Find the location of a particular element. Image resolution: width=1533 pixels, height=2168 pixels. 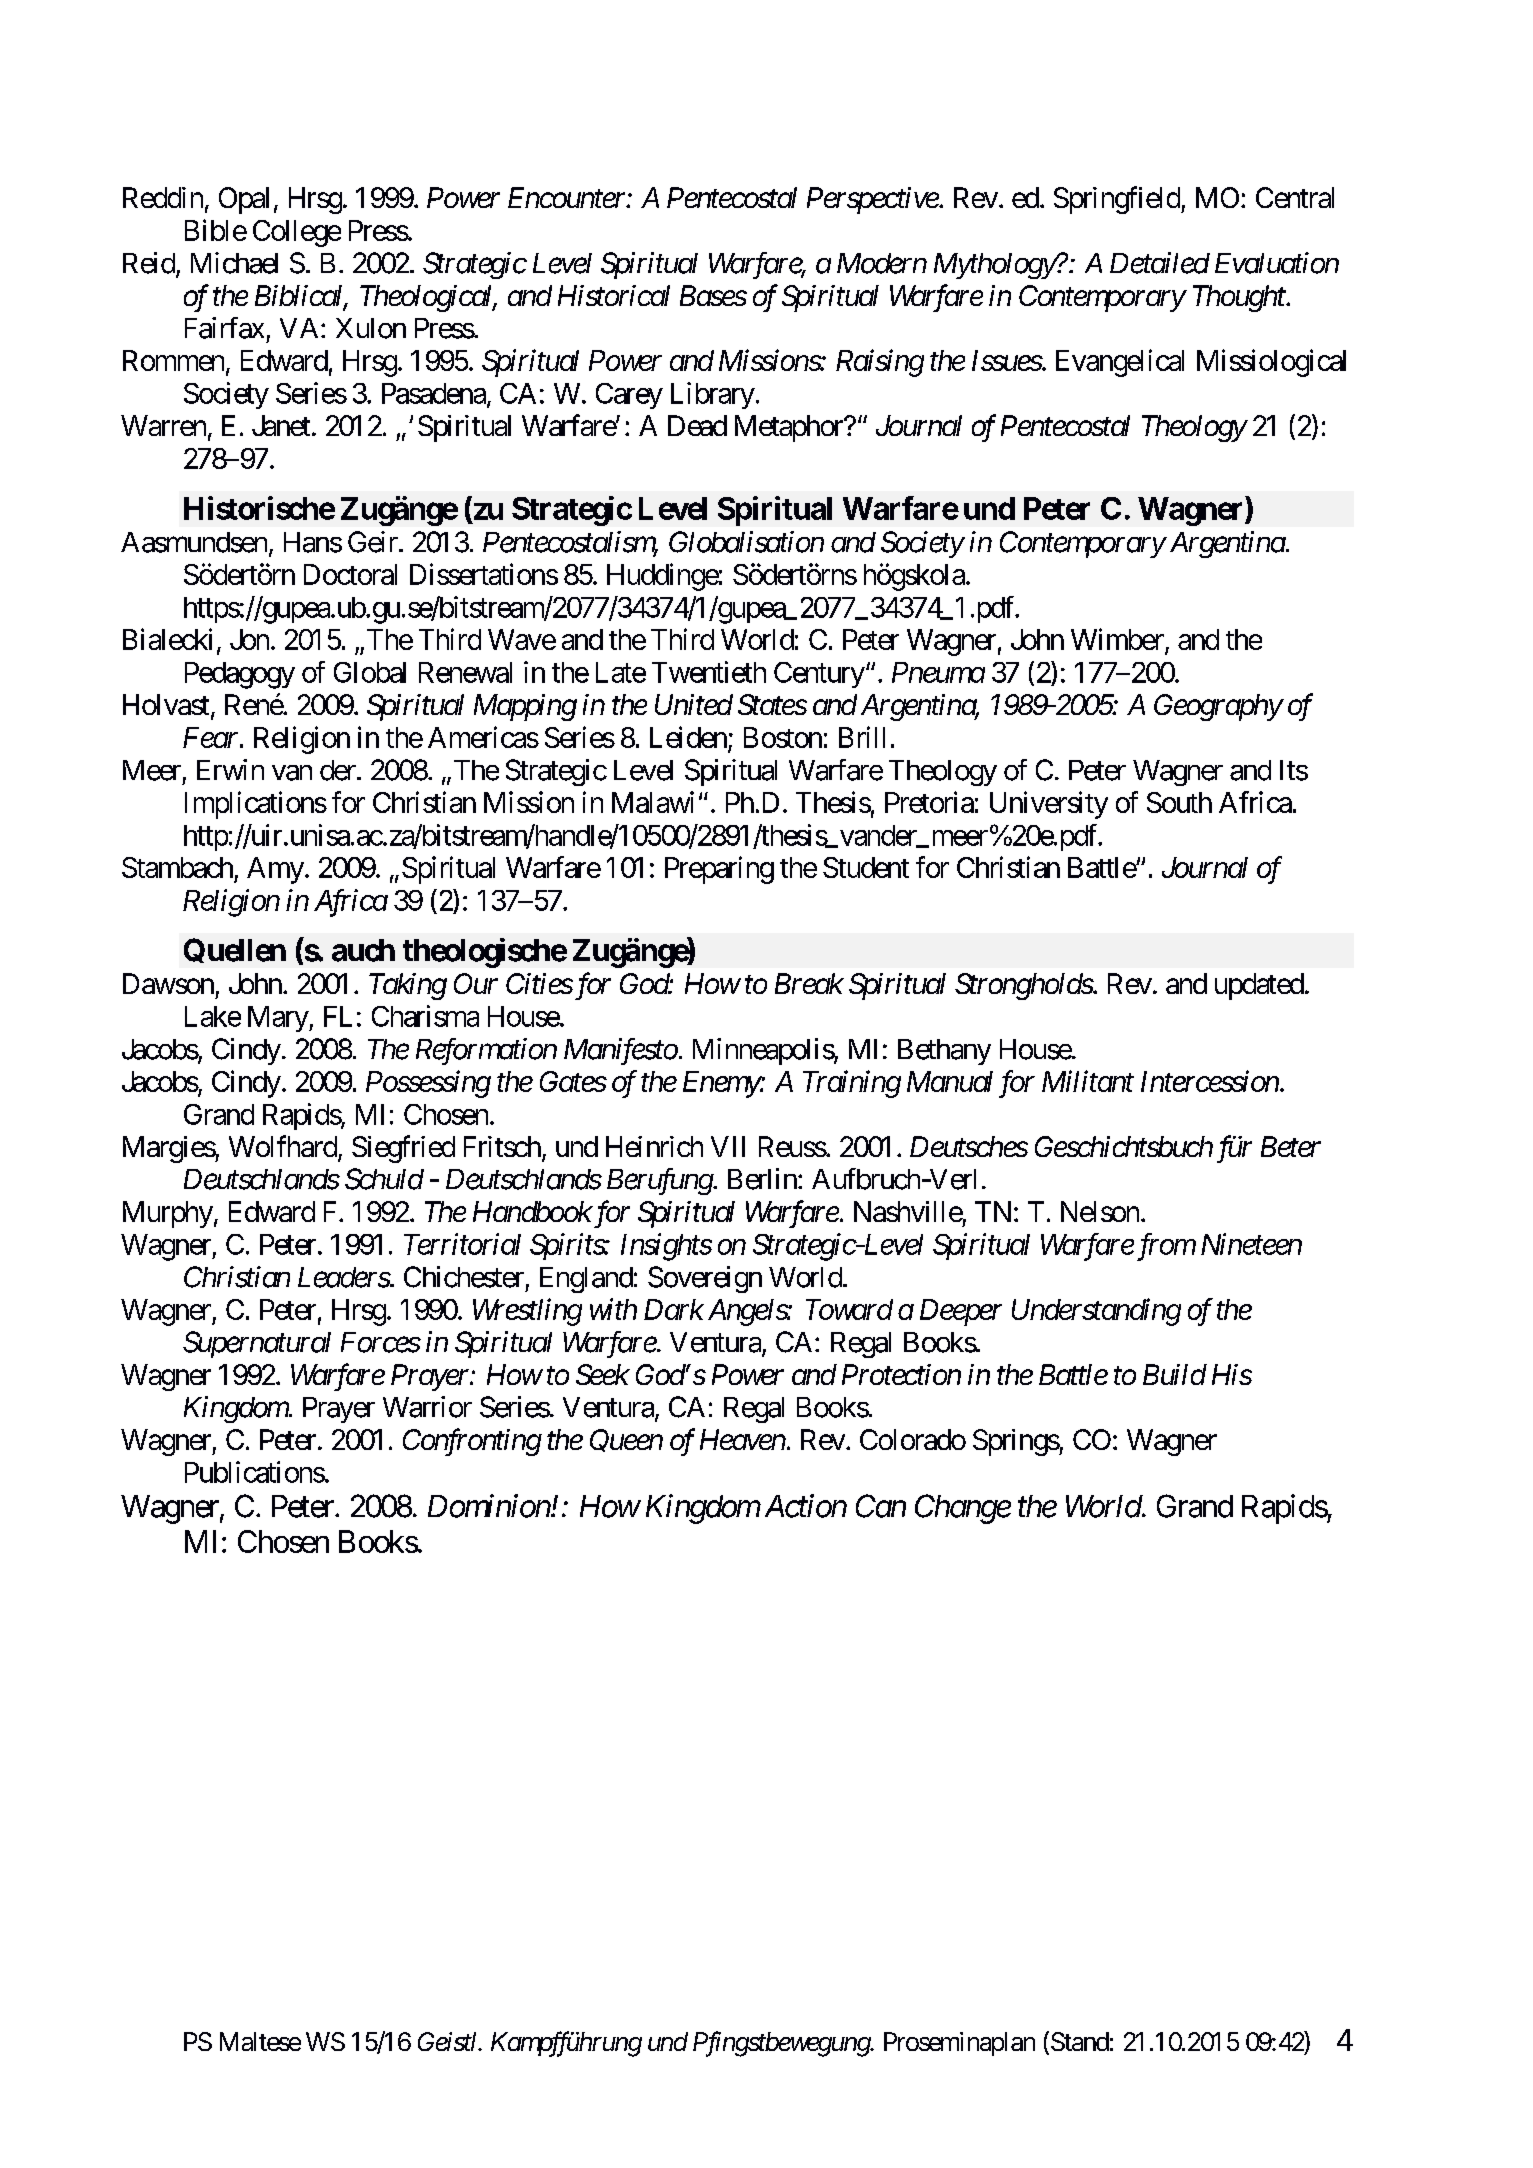

Detailed is located at coordinates (1160, 263).
